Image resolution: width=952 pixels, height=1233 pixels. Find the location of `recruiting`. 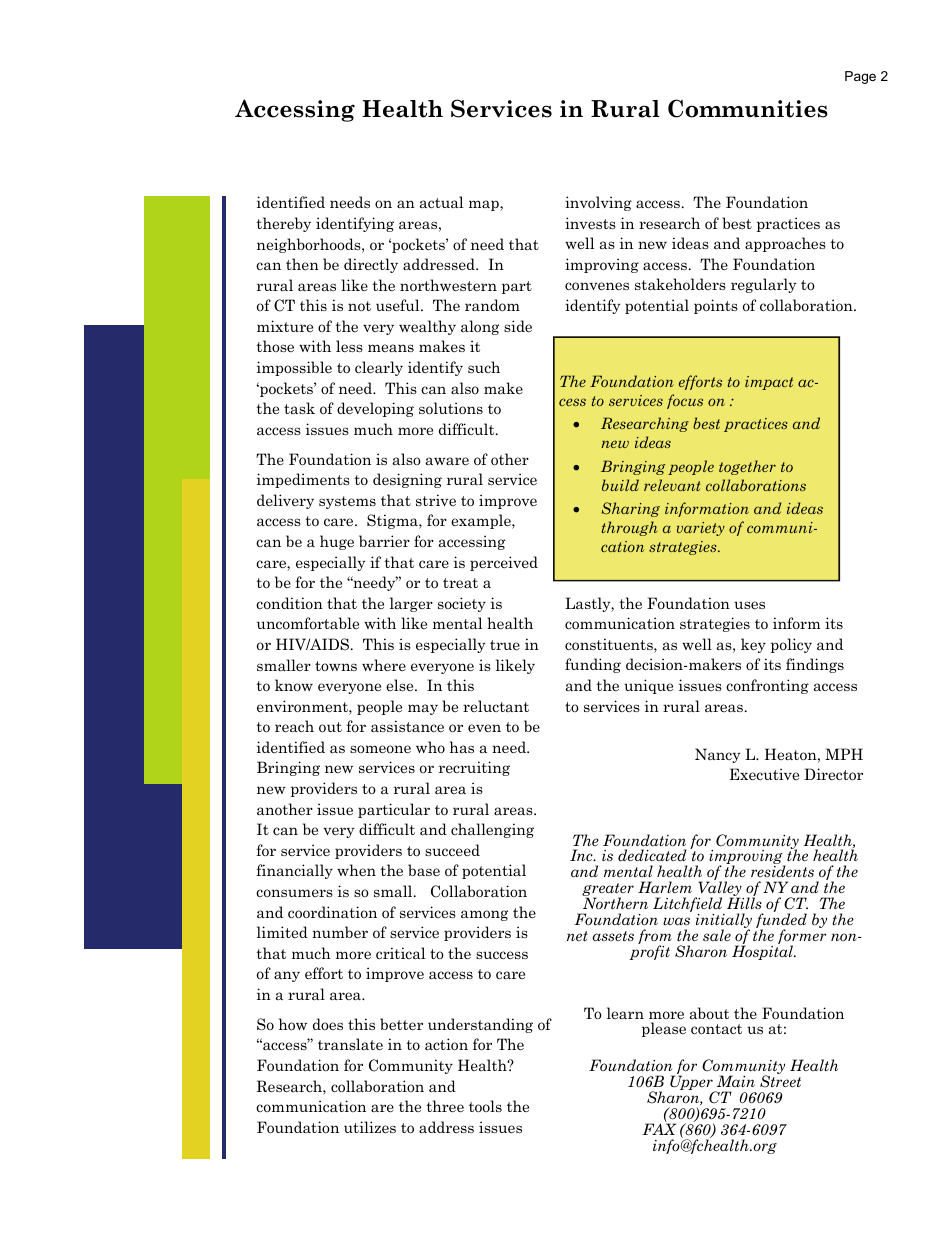

recruiting is located at coordinates (474, 768).
